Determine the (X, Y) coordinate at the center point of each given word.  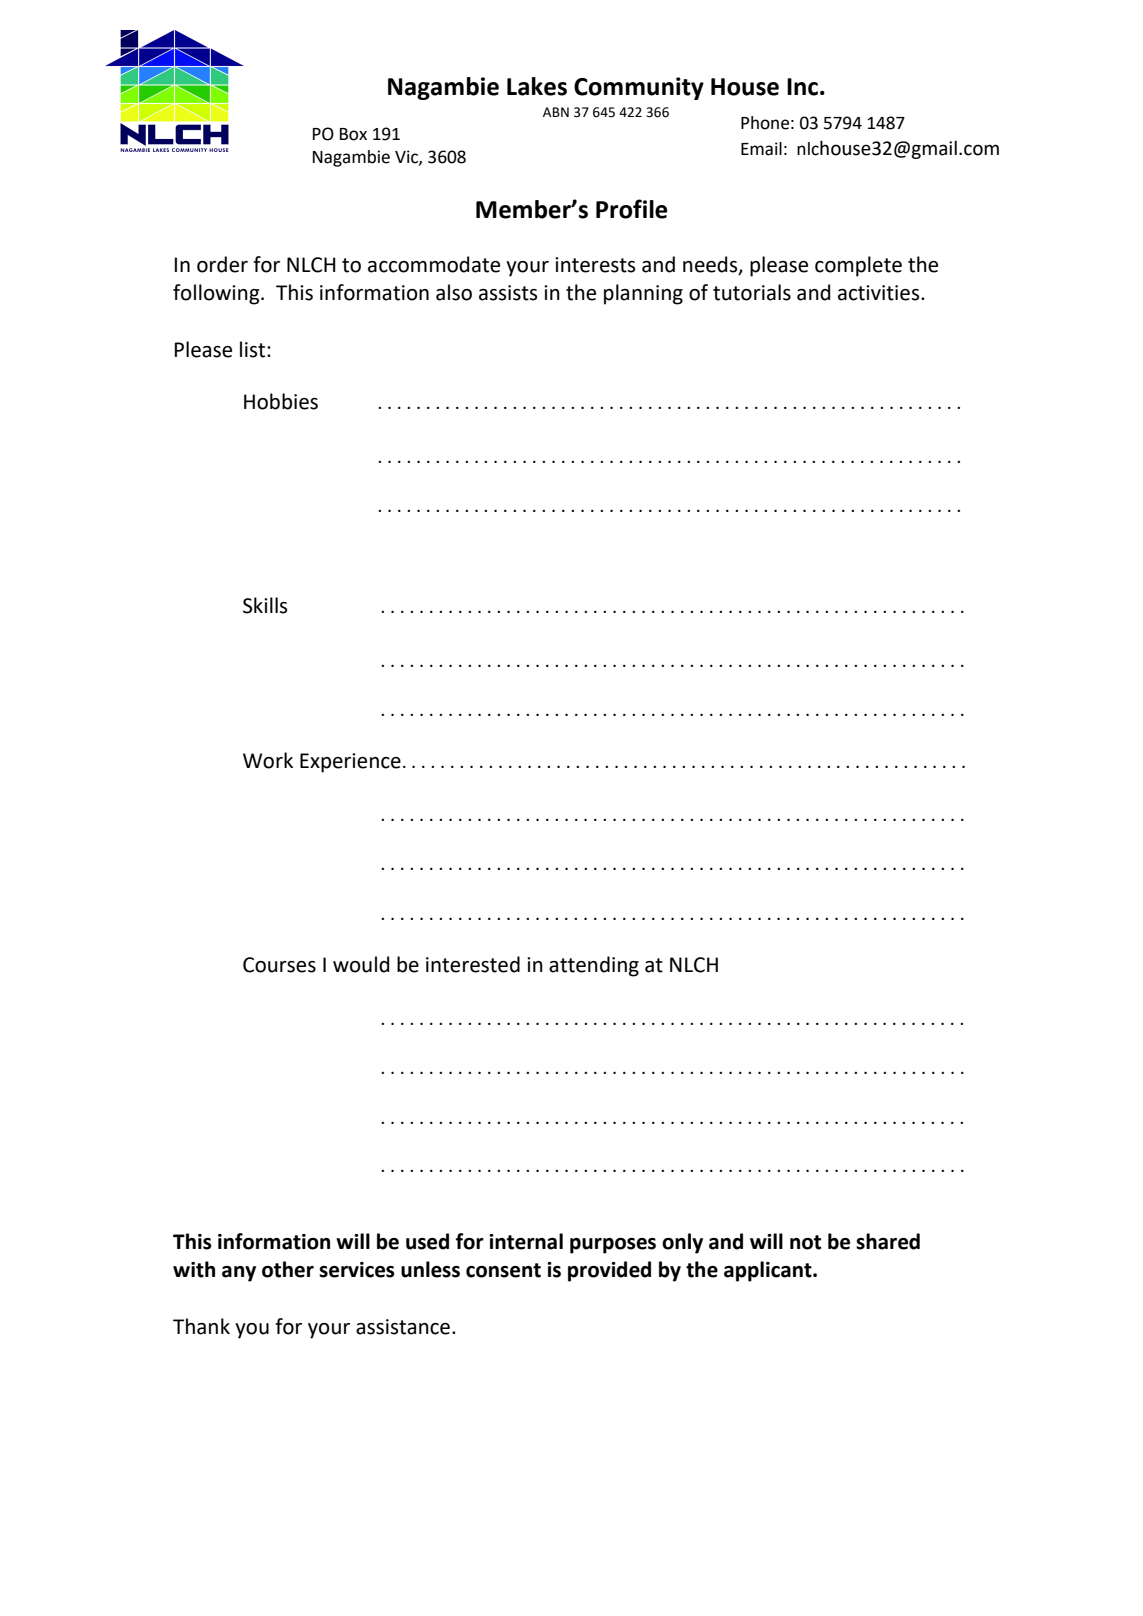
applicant (769, 1271)
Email (761, 149)
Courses (279, 965)
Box (353, 134)
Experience (350, 763)
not (805, 1242)
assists (508, 293)
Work (268, 760)
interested (473, 964)
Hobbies (281, 401)
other (288, 1269)
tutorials (752, 292)
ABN (556, 112)
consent (503, 1270)
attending (594, 966)
